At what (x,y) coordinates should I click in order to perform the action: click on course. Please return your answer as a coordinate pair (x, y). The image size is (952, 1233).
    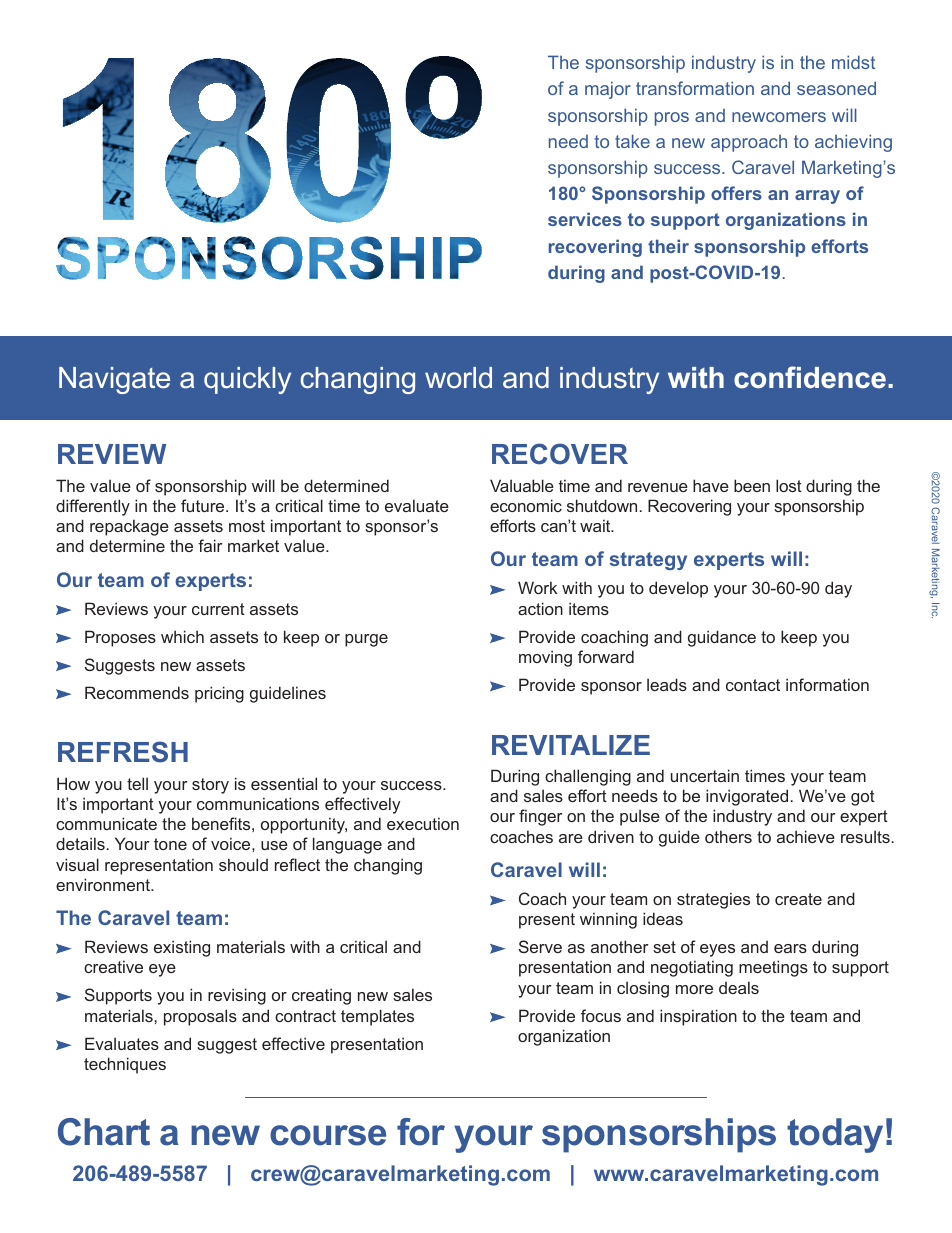
    Looking at the image, I should click on (328, 1135).
